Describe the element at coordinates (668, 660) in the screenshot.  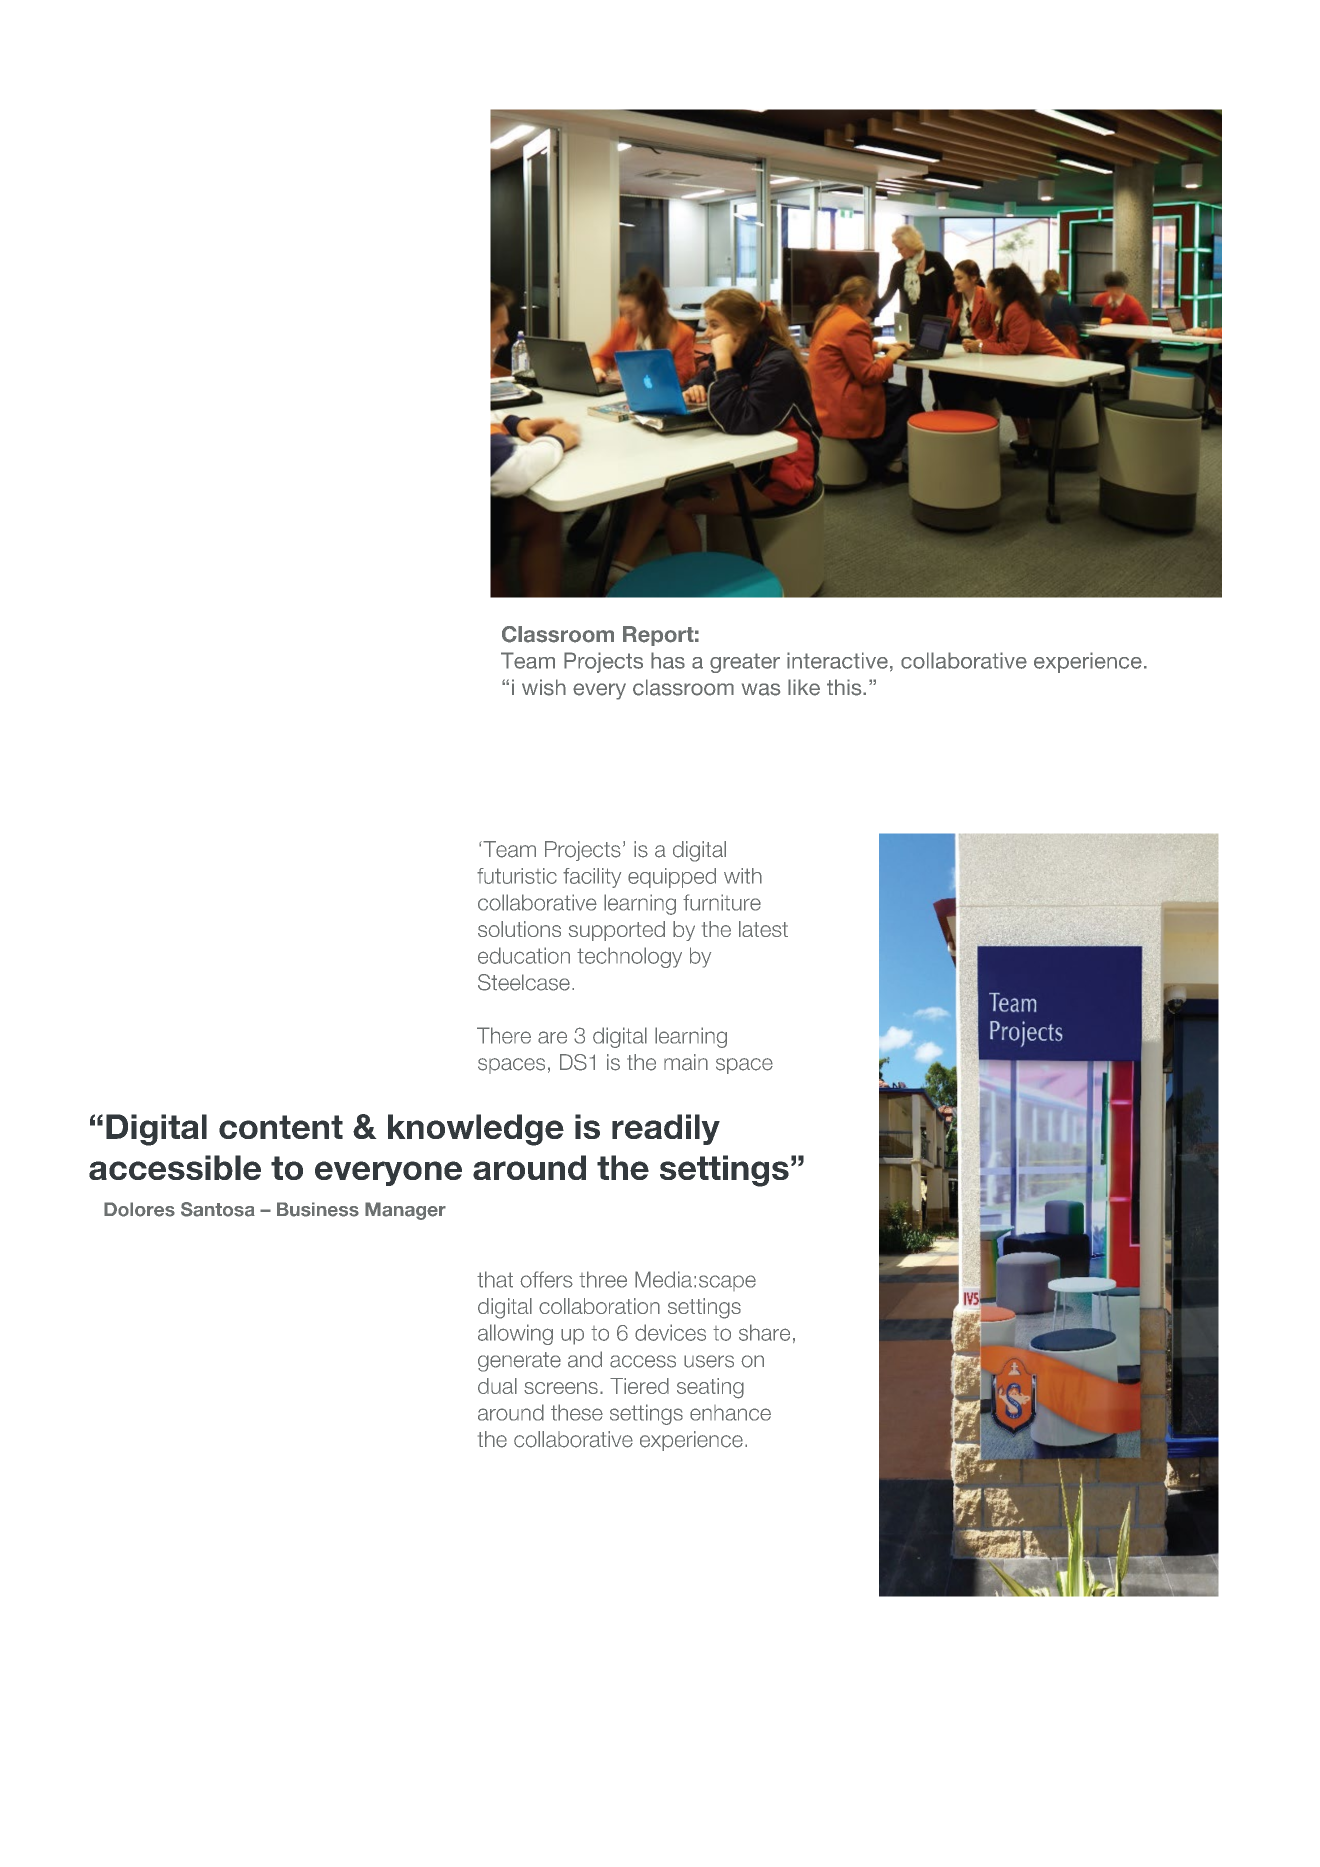
I see `has` at that location.
